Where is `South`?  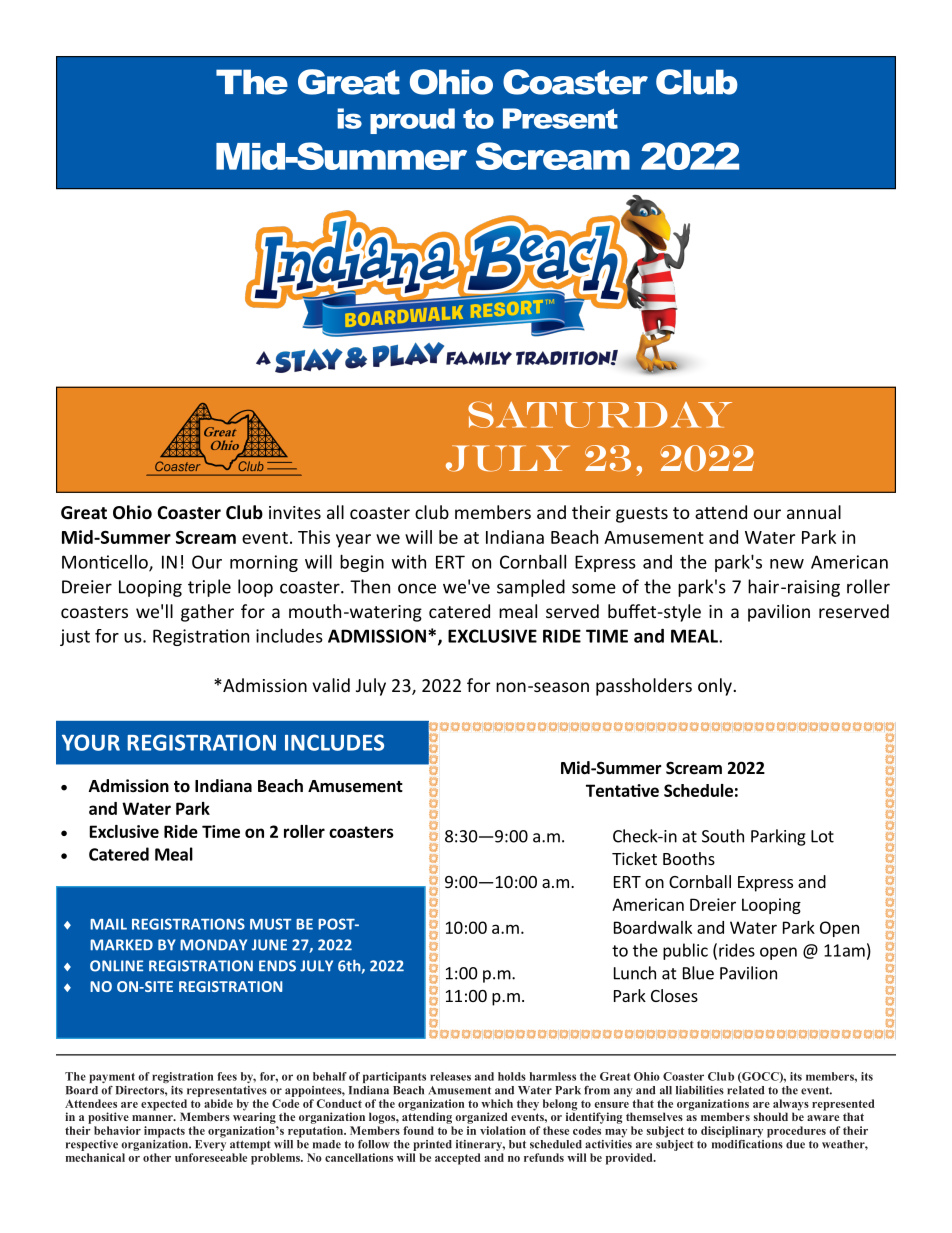 South is located at coordinates (723, 836).
